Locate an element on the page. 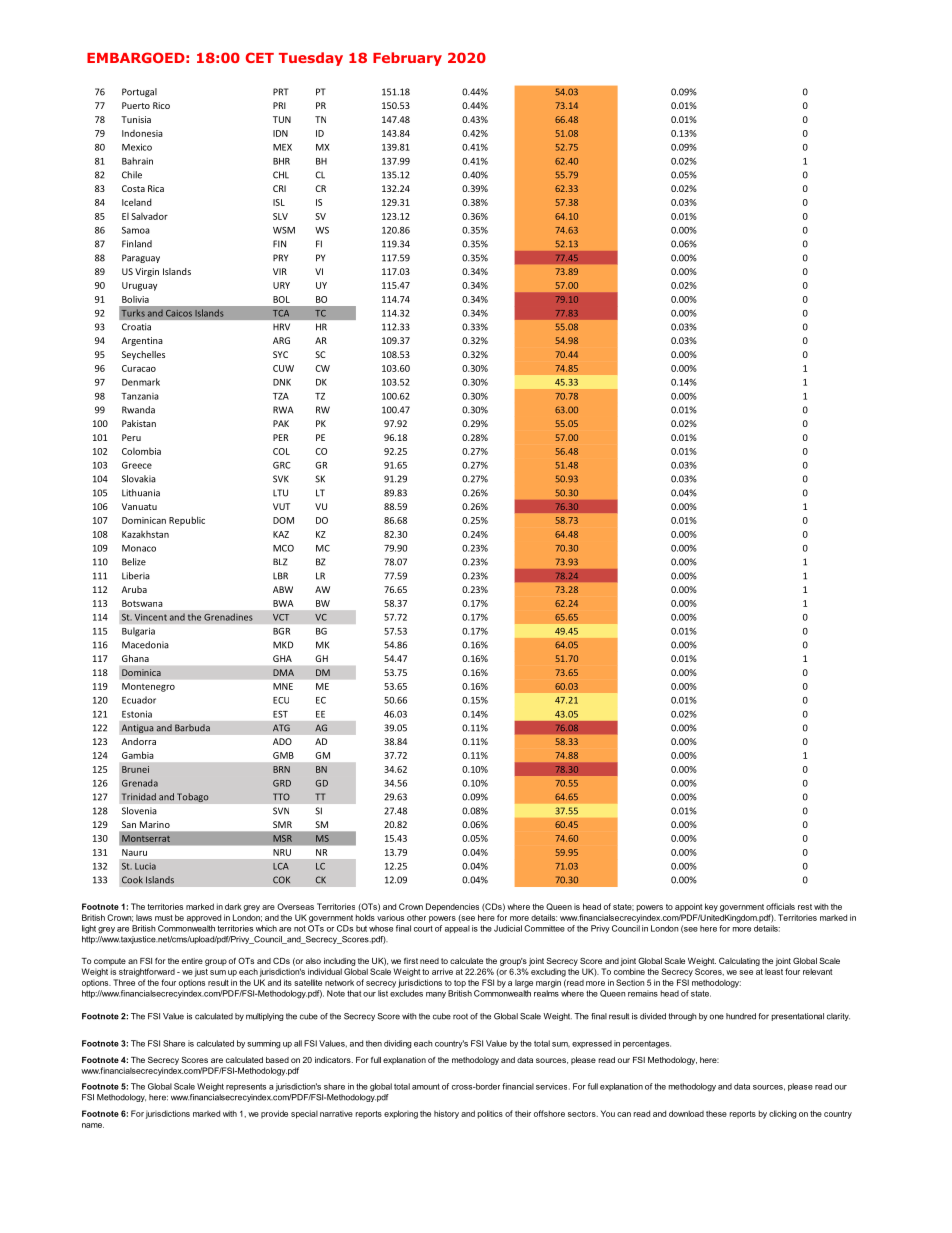  February is located at coordinates (407, 59).
